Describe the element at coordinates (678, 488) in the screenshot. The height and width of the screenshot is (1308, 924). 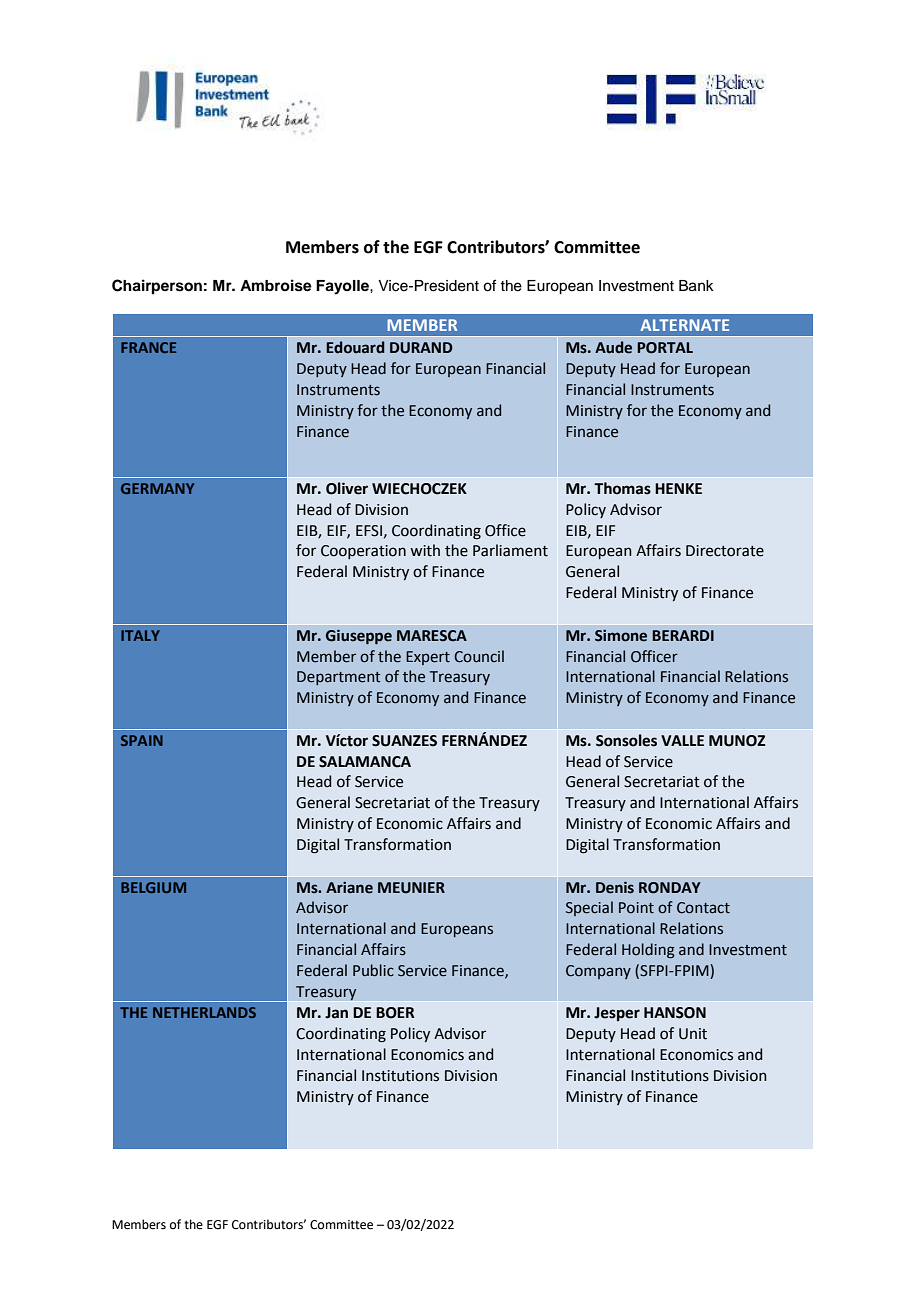
I see `HENKE` at that location.
